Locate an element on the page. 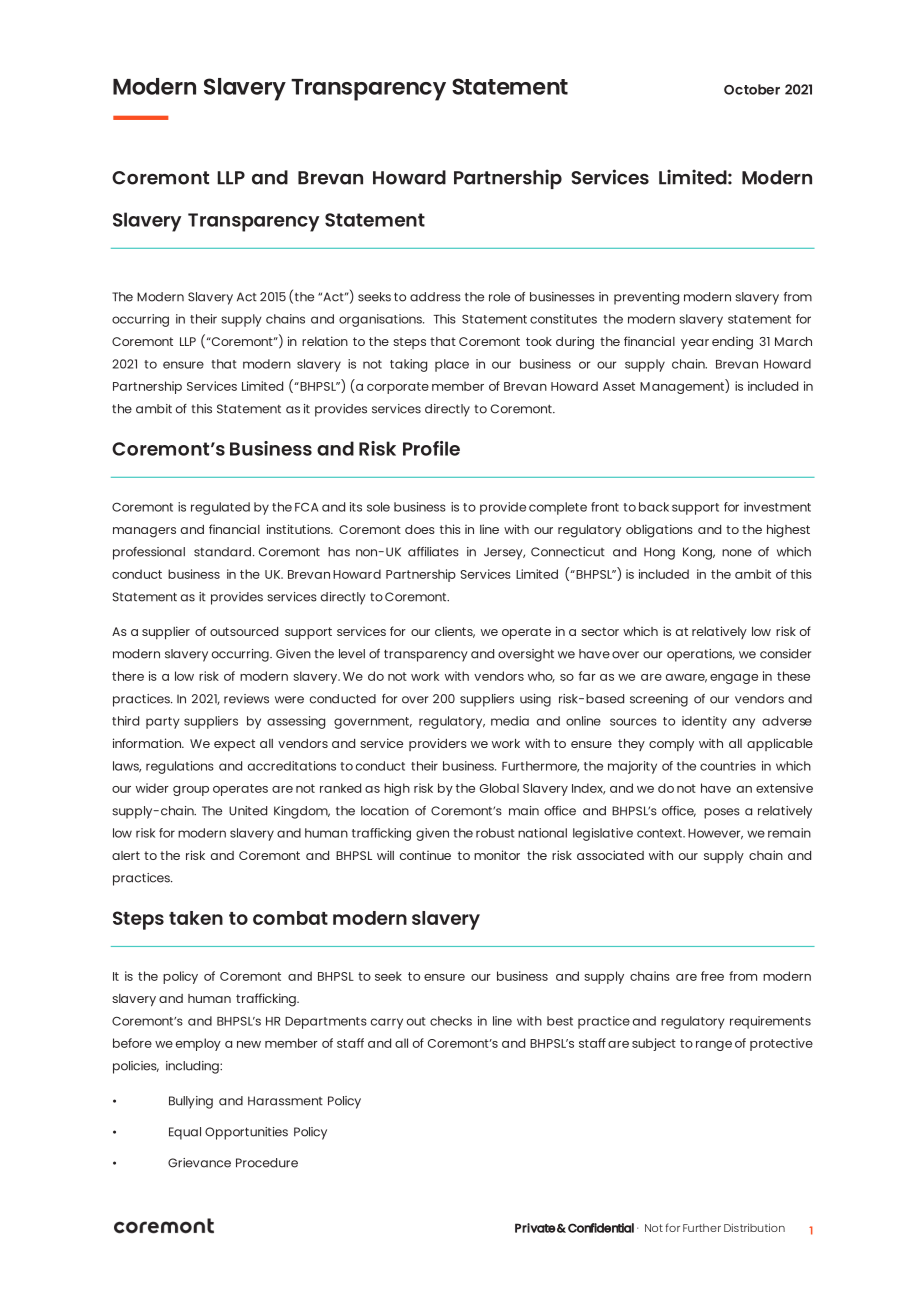  Confidential is located at coordinates (601, 1228).
